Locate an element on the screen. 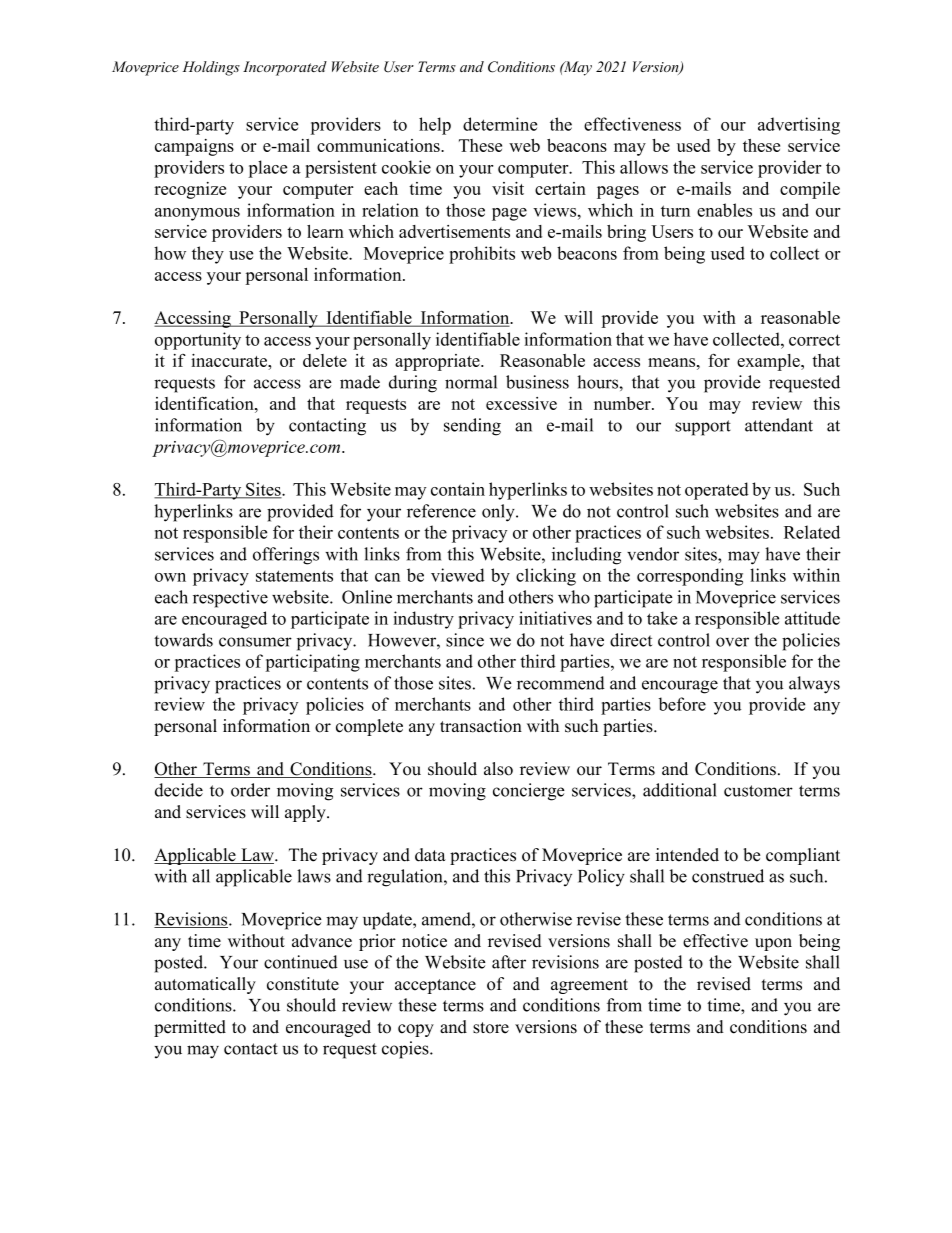 This screenshot has width=952, height=1233. over is located at coordinates (732, 642).
